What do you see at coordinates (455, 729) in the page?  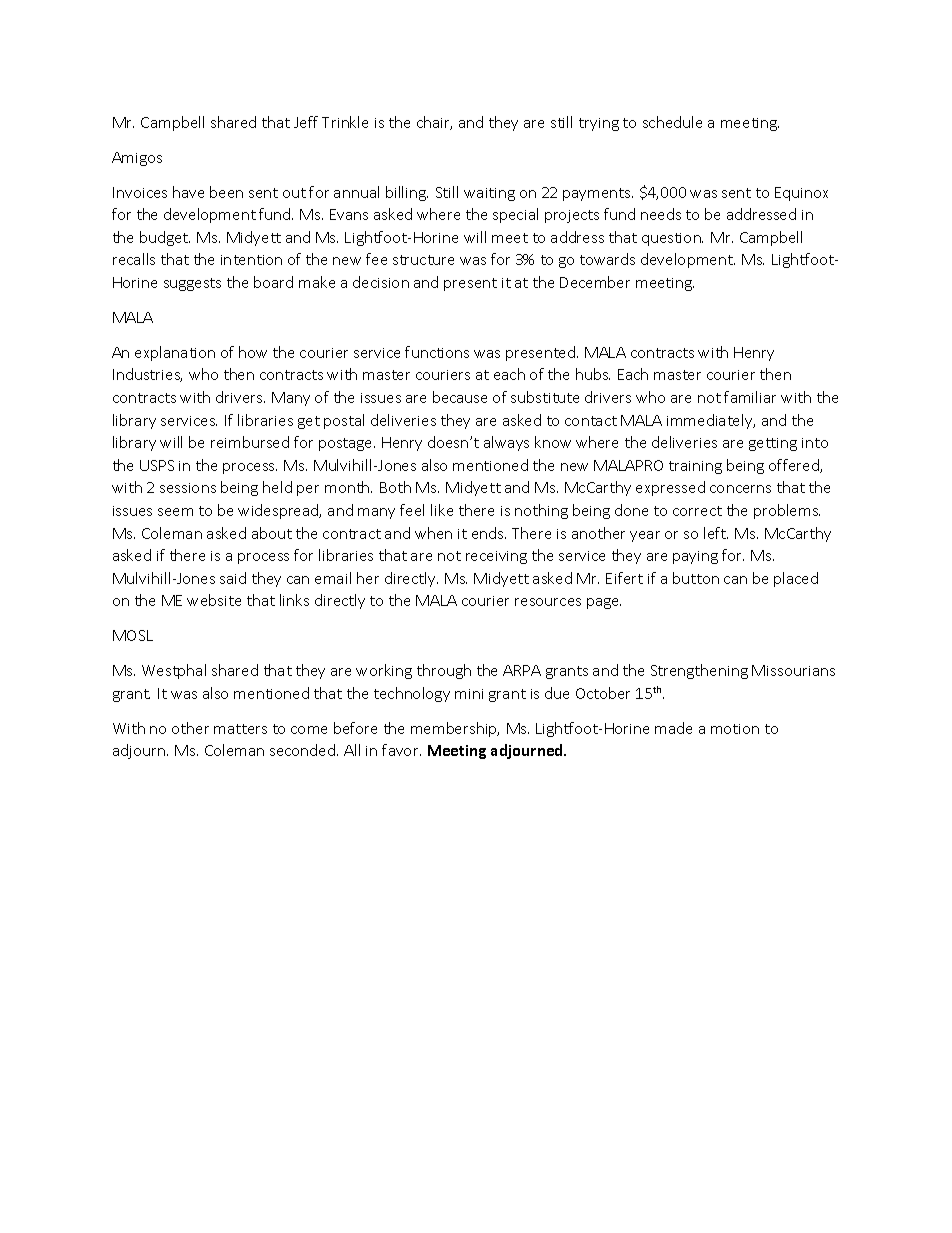 I see `membership` at bounding box center [455, 729].
